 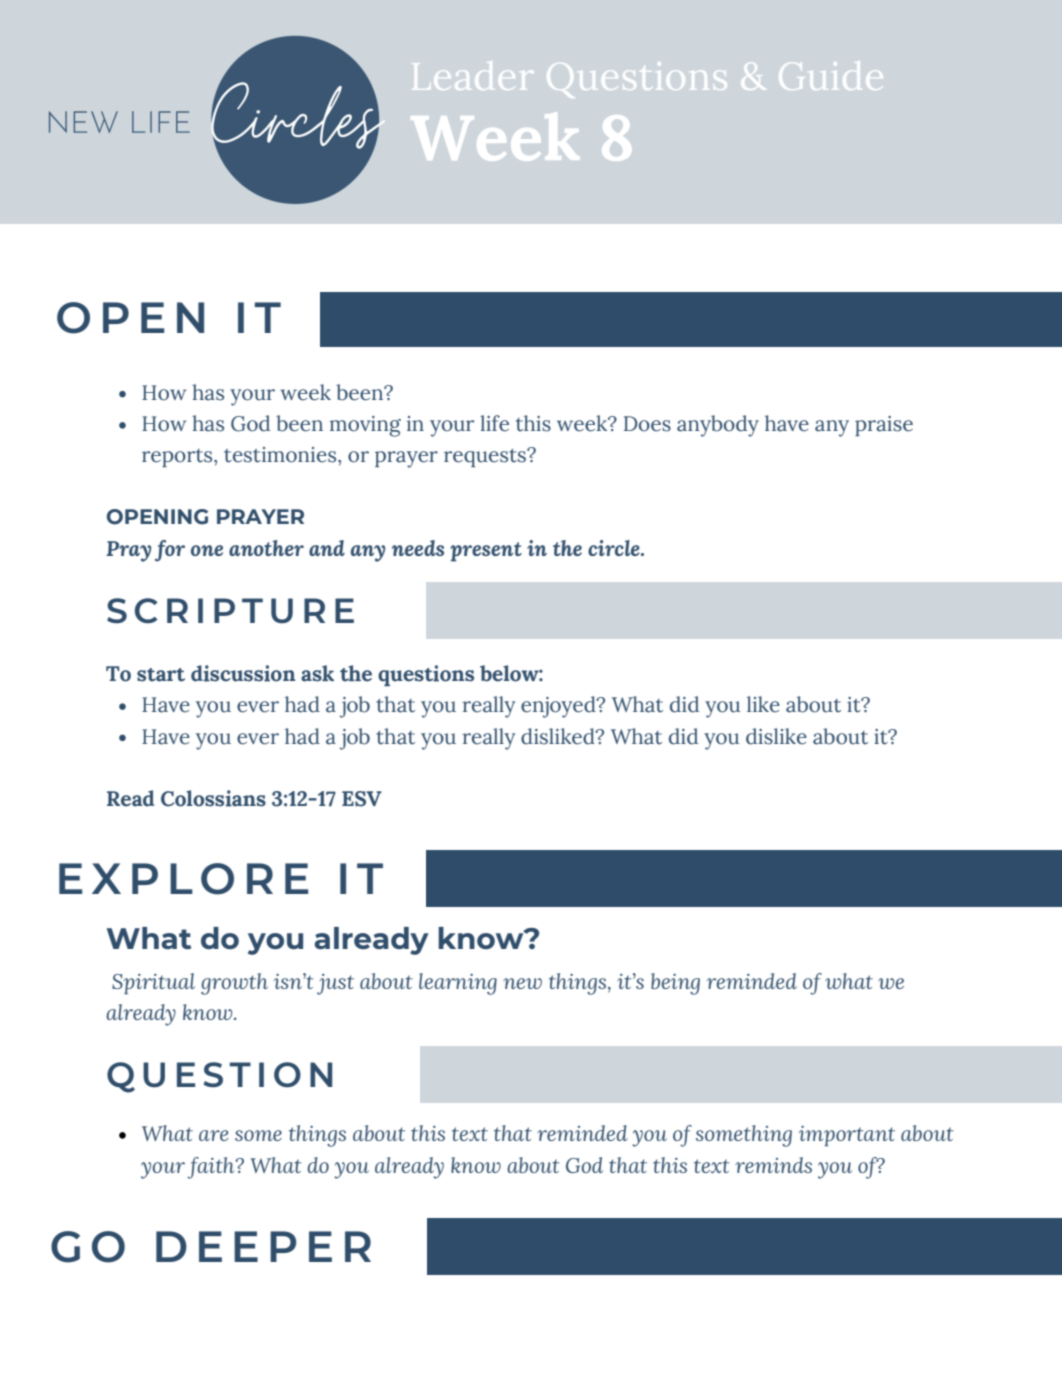 I want to click on requests, so click(x=486, y=458).
